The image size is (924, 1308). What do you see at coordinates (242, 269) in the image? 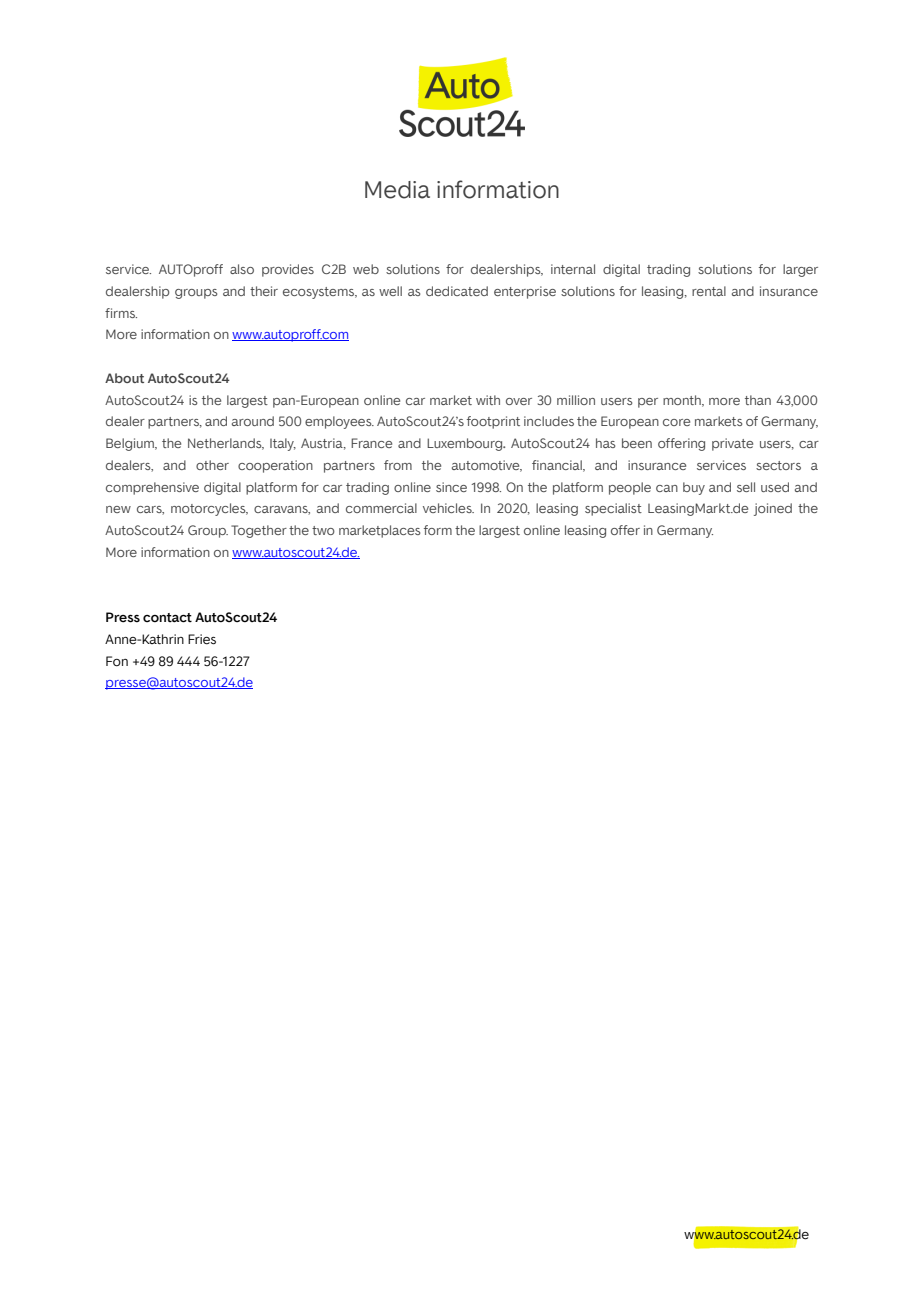
I see `also` at bounding box center [242, 269].
